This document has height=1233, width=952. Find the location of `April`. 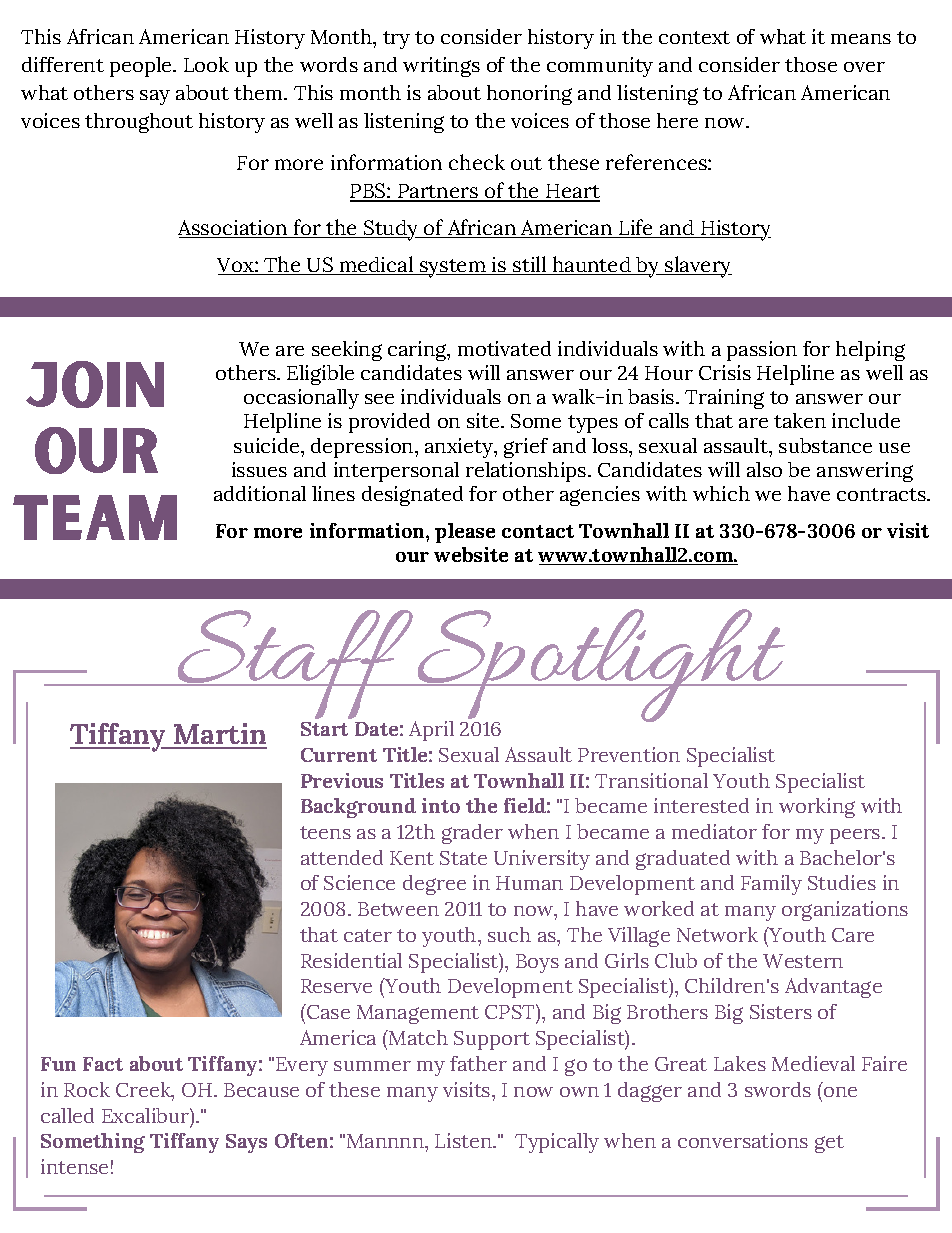

April is located at coordinates (431, 731).
